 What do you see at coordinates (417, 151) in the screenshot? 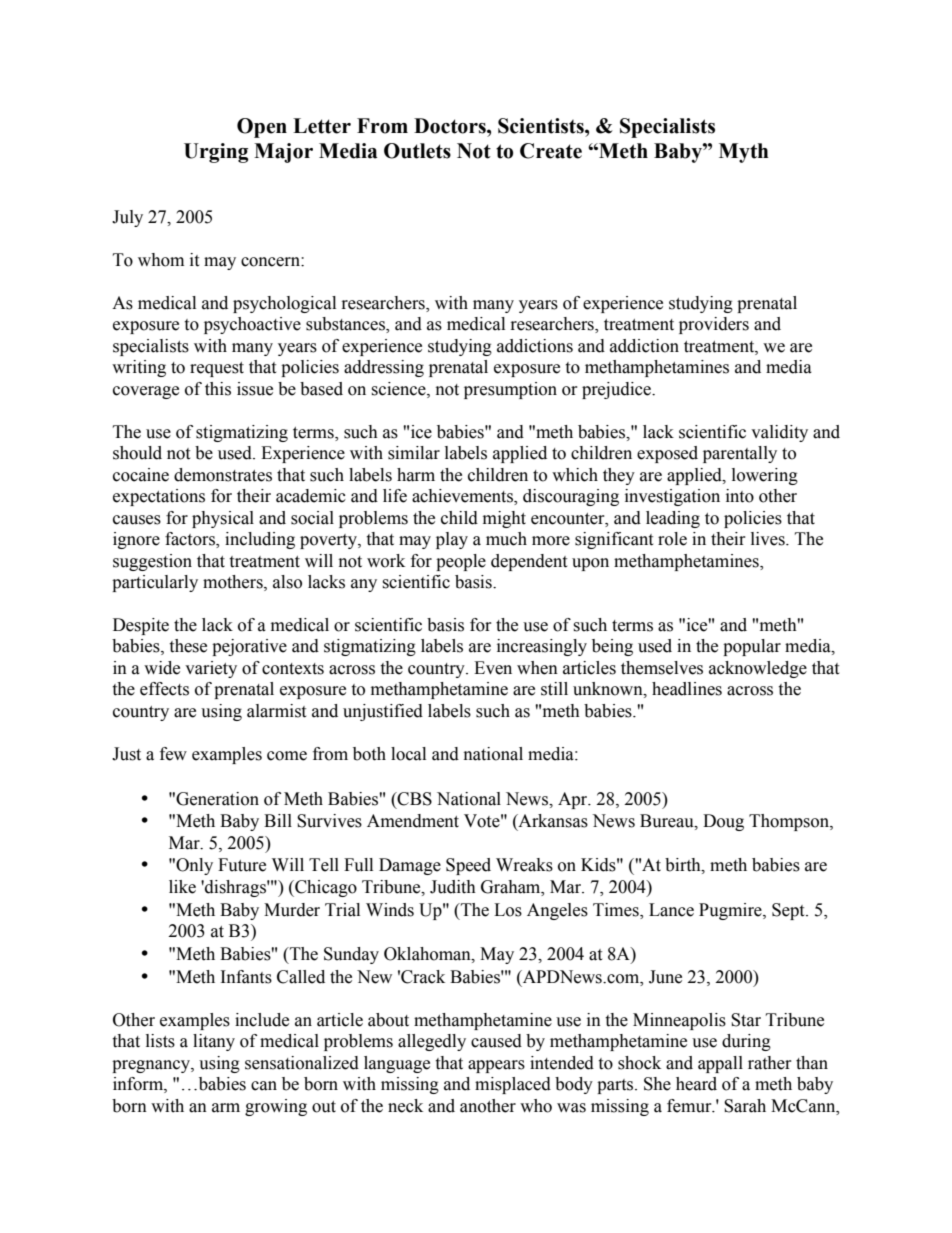
I see `Outlets` at bounding box center [417, 151].
